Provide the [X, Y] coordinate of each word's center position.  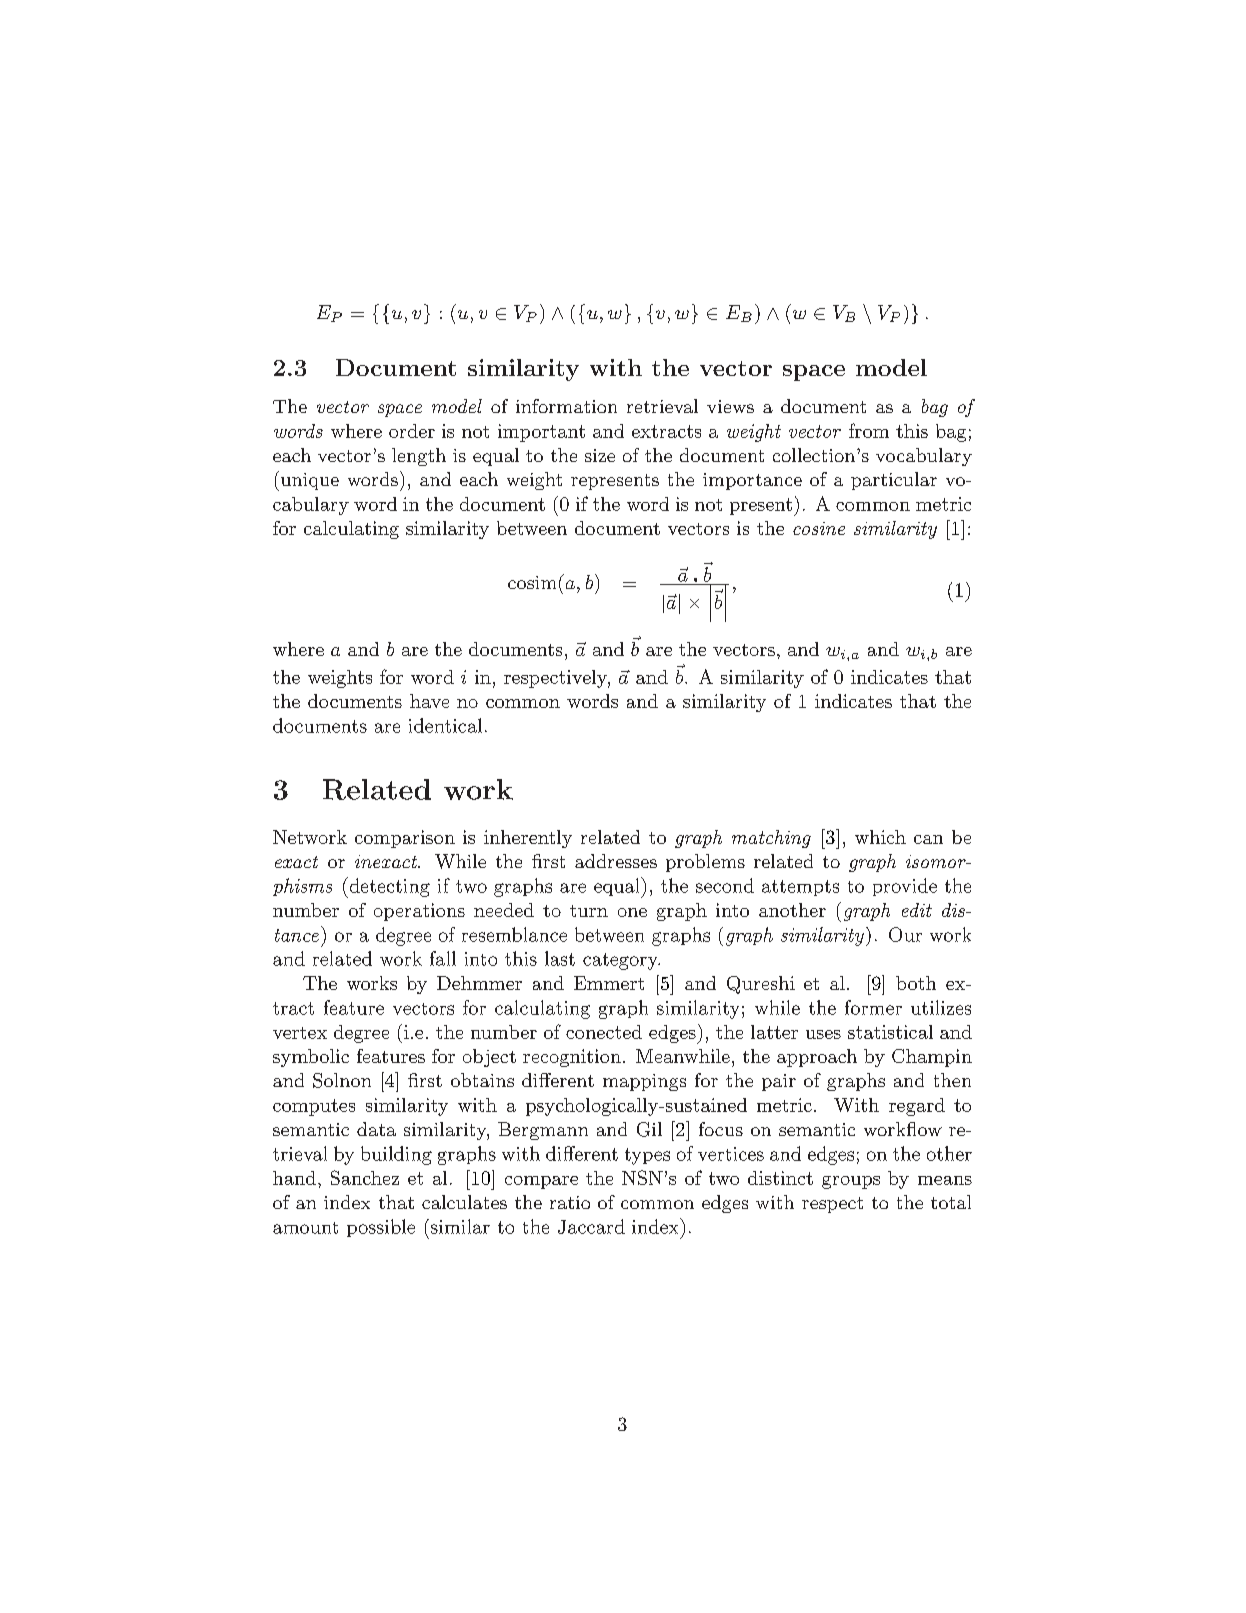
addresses [616, 861]
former [873, 1007]
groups [851, 1182]
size [600, 455]
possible [381, 1228]
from [869, 430]
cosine [819, 528]
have [429, 701]
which [880, 837]
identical [445, 725]
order [412, 431]
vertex [300, 1033]
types [647, 1156]
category [621, 961]
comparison [405, 839]
